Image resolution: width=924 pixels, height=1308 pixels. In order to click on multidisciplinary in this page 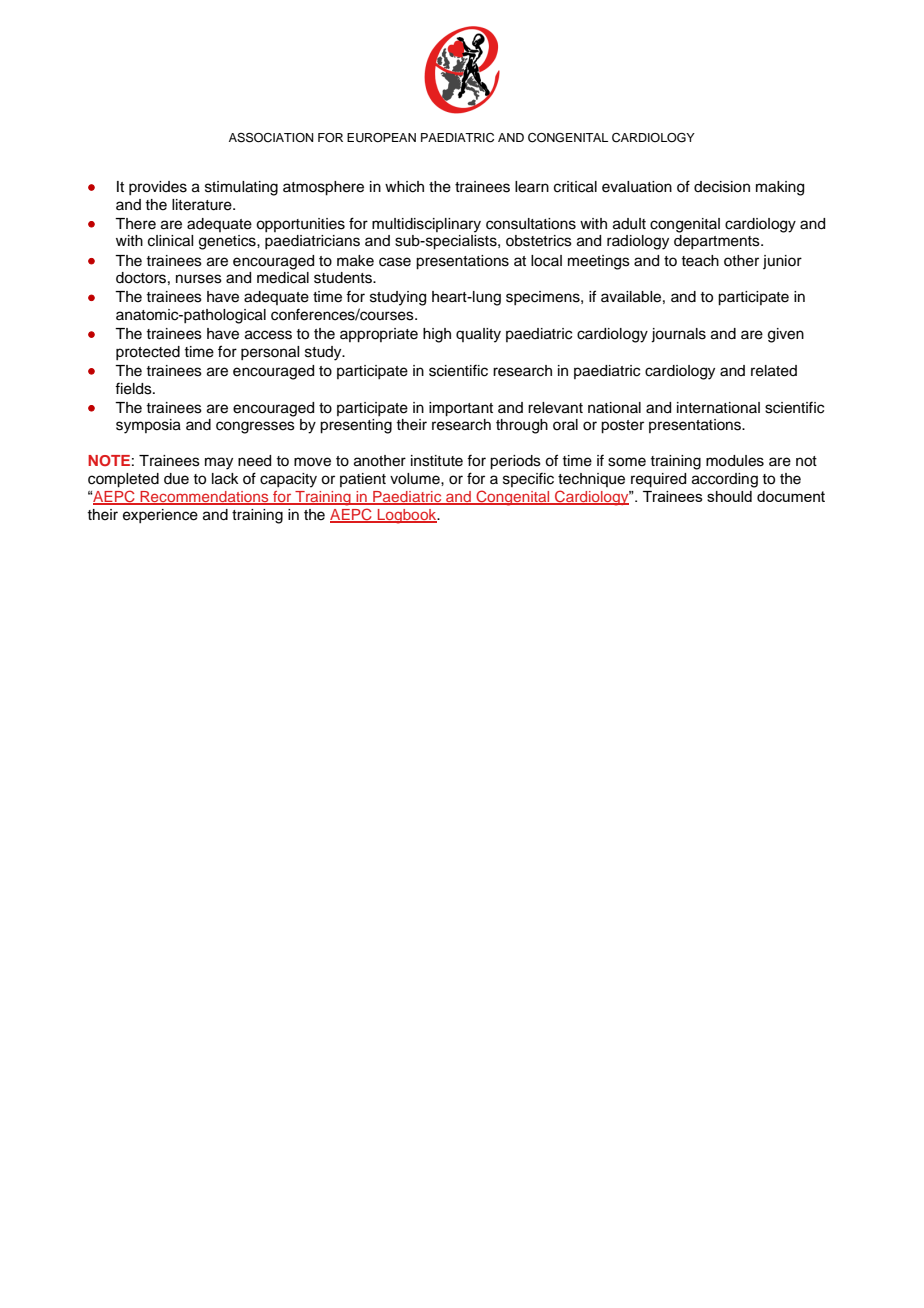, I will do `click(426, 225)`.
